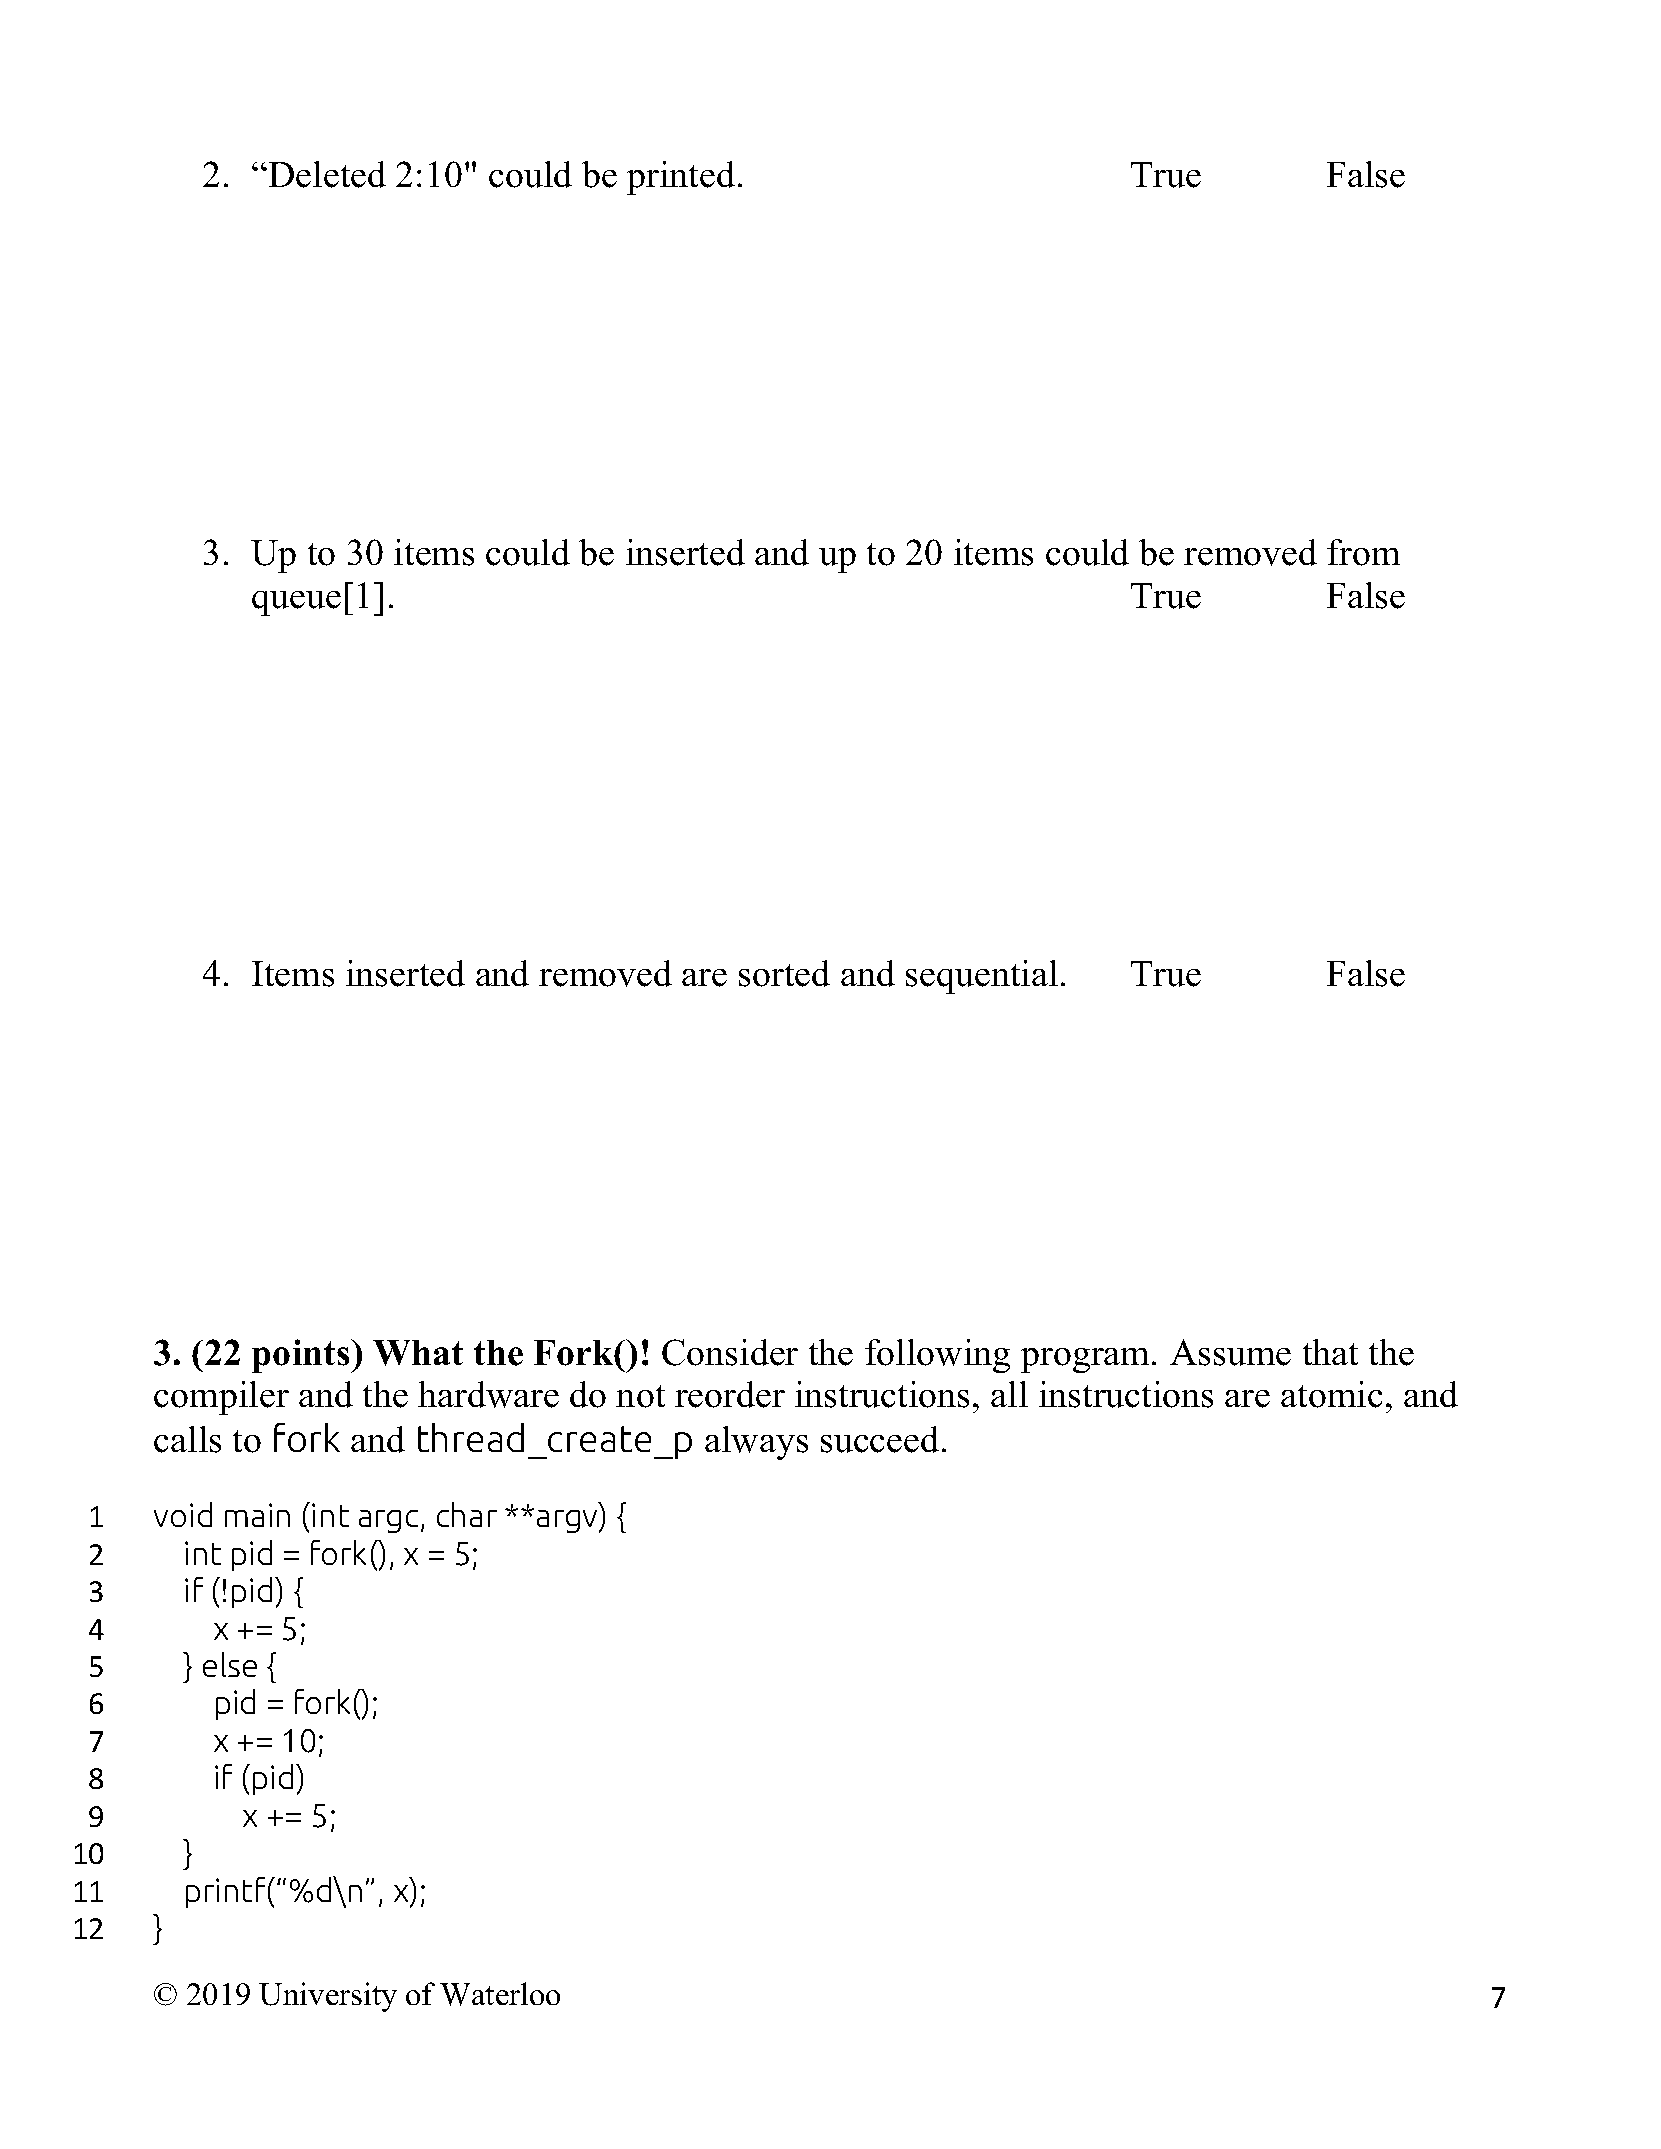 Image resolution: width=1661 pixels, height=2149 pixels. I want to click on printed, so click(681, 178).
